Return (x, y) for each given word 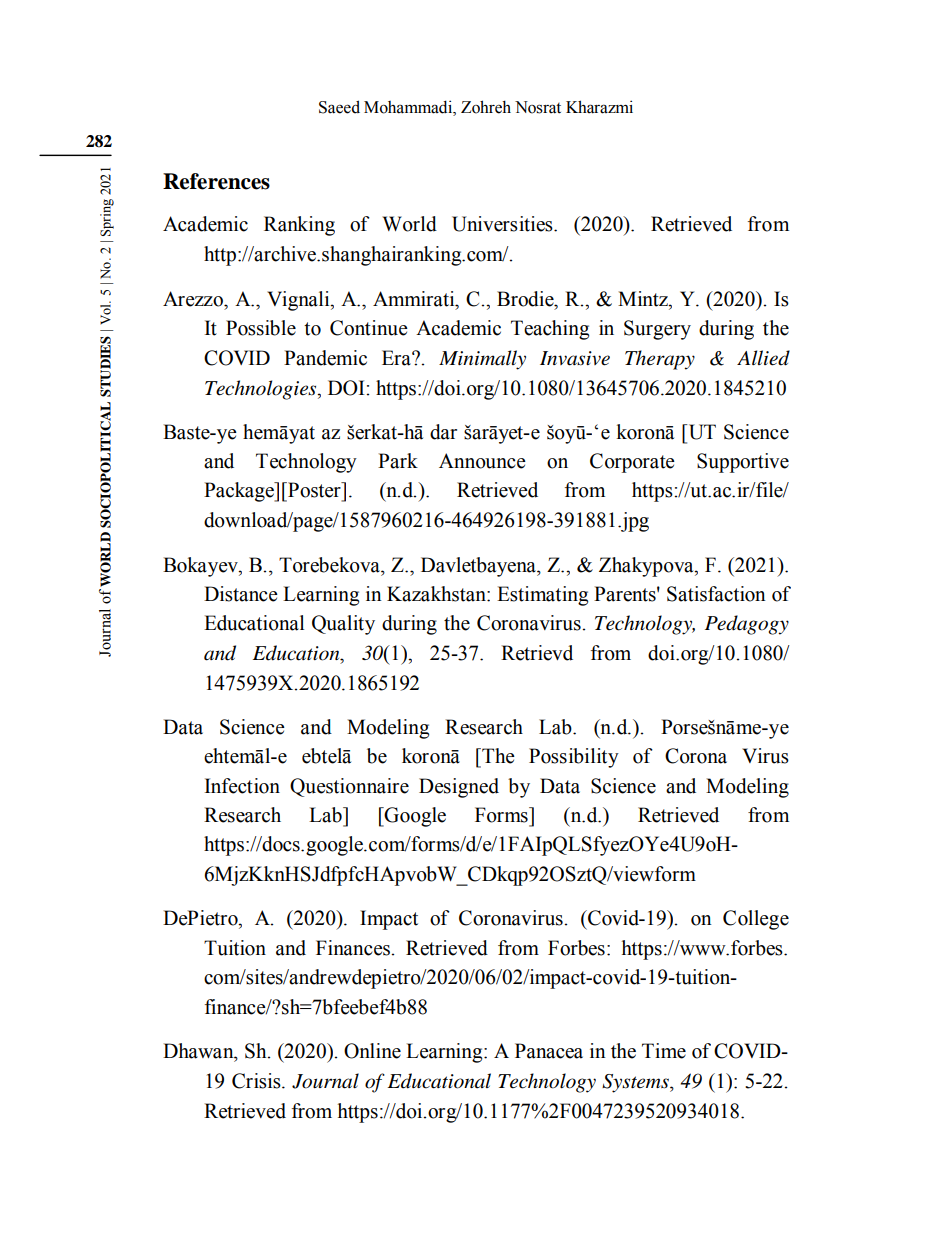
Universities (503, 224)
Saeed (339, 107)
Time (664, 1051)
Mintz (644, 299)
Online (372, 1051)
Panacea (549, 1051)
